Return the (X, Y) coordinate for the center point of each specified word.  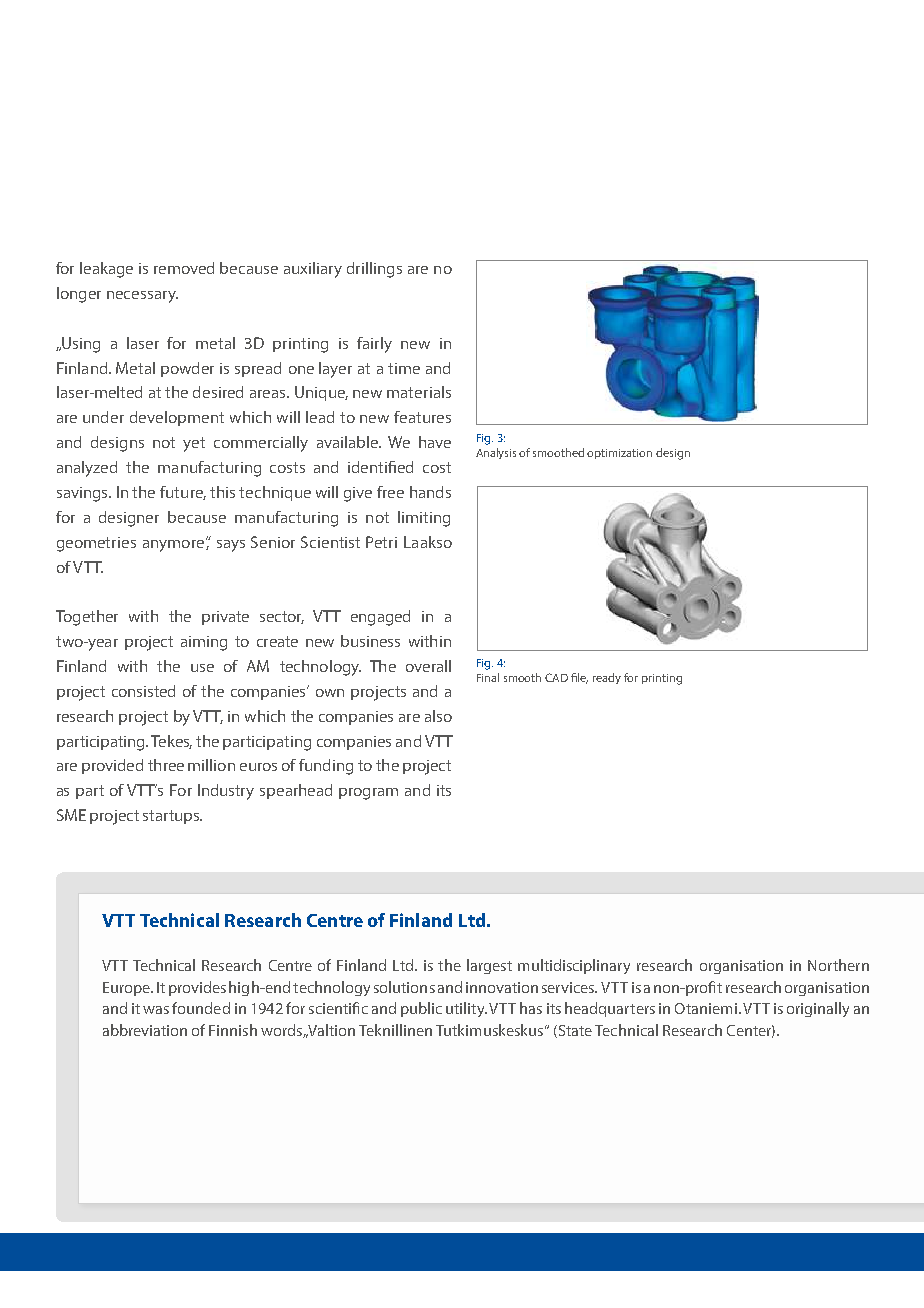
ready (607, 678)
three (166, 765)
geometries (96, 544)
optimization (619, 454)
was (156, 1010)
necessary (142, 297)
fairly (374, 345)
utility (466, 1009)
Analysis (496, 453)
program (368, 794)
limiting (424, 519)
